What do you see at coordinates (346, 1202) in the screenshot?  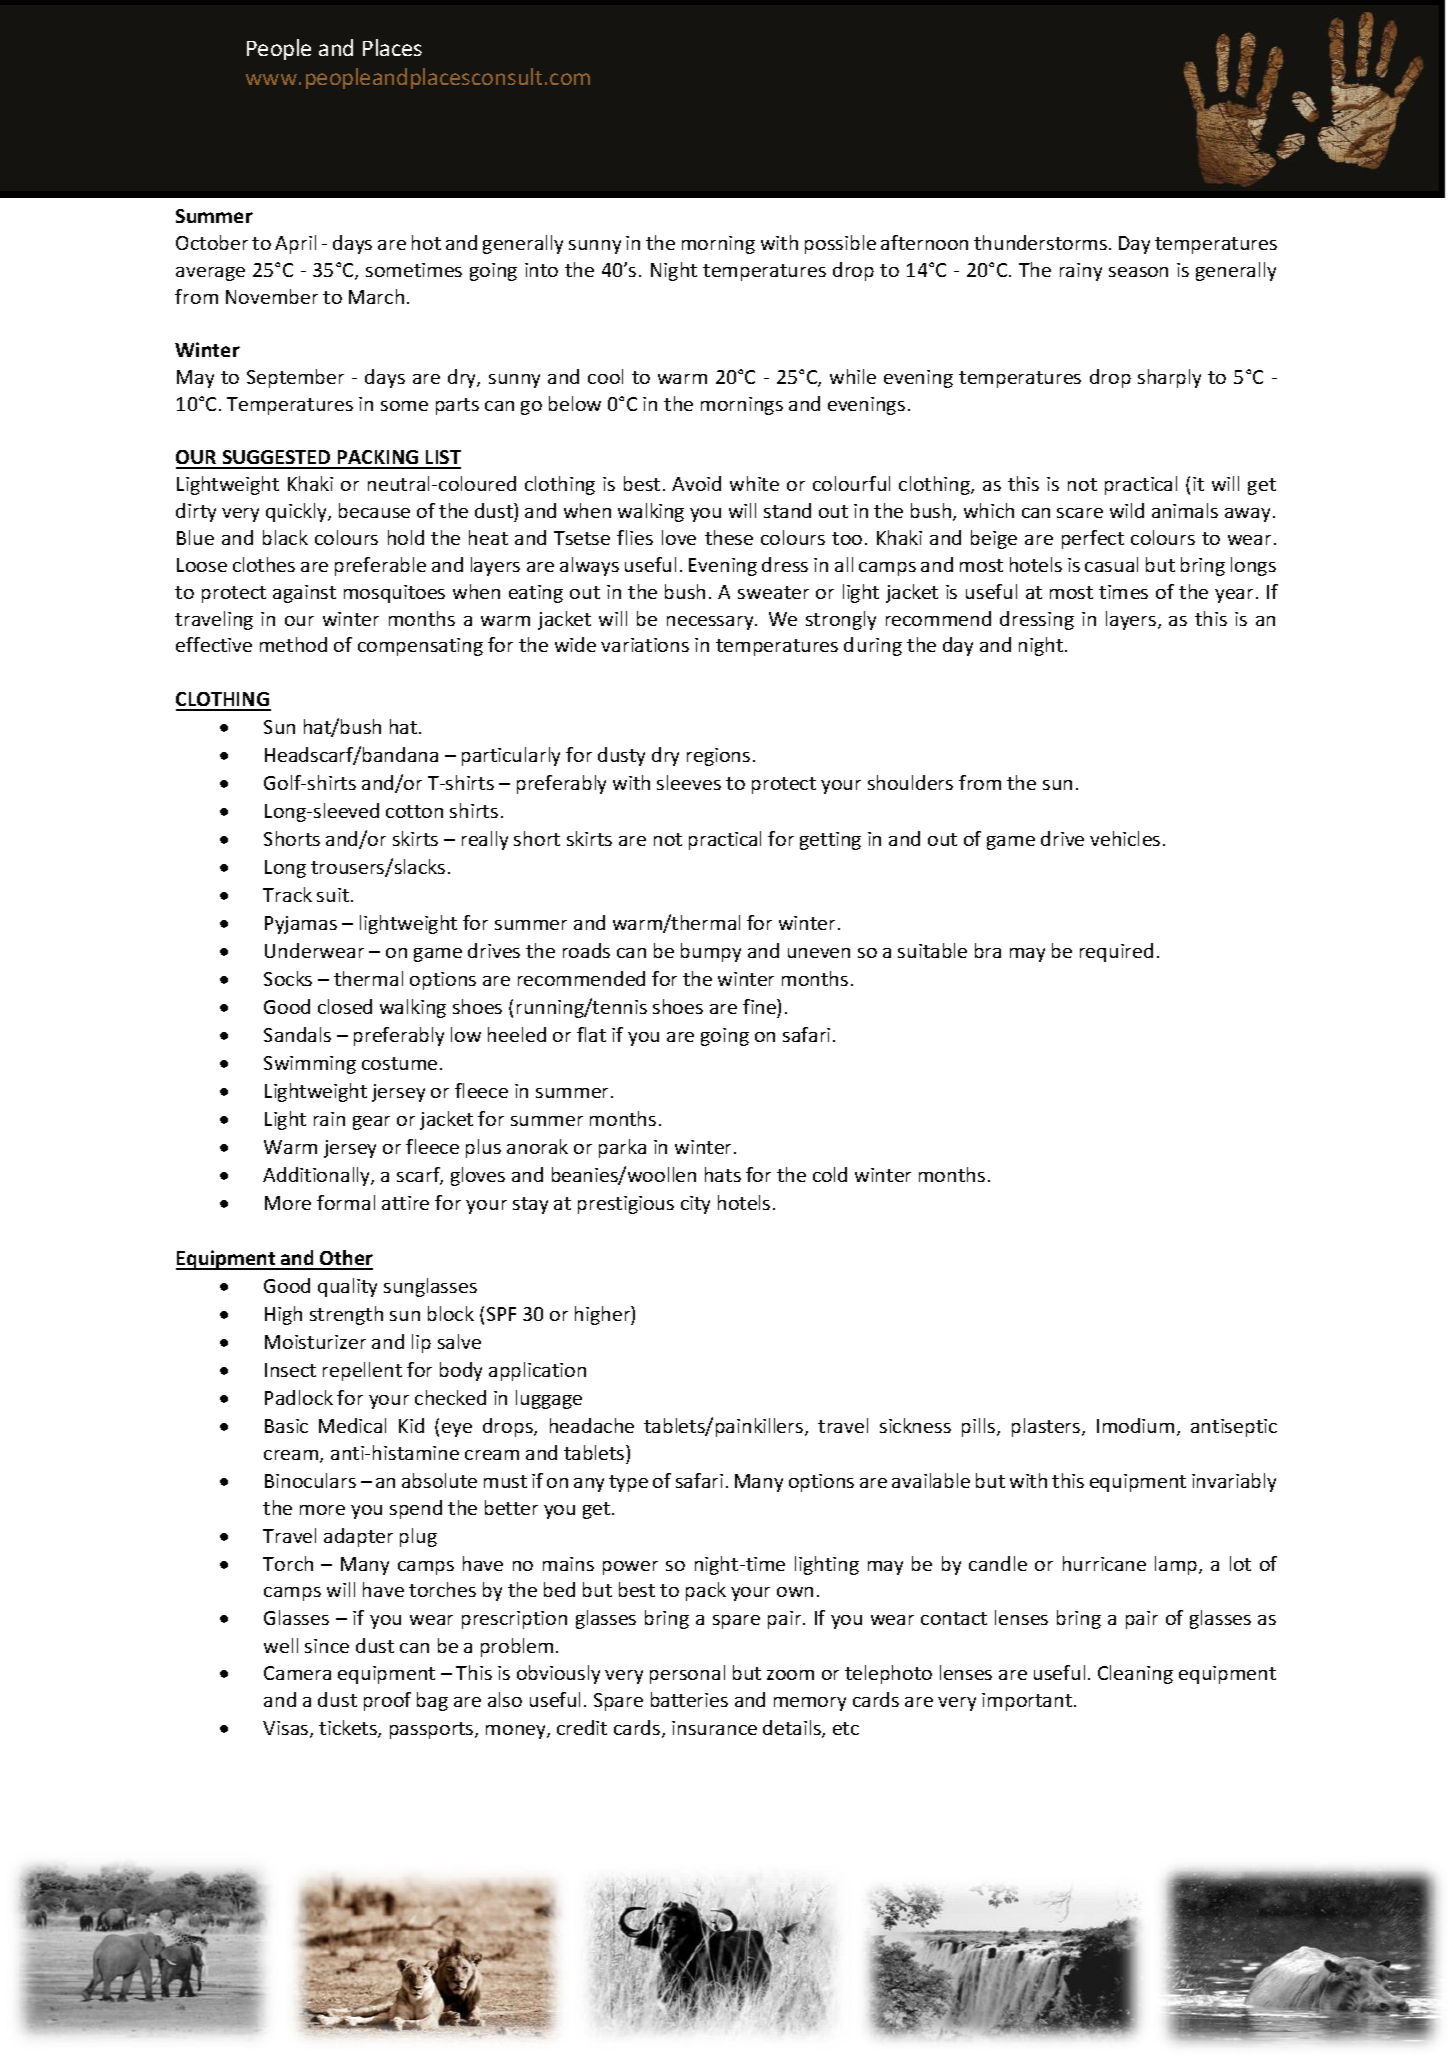 I see `formal` at bounding box center [346, 1202].
